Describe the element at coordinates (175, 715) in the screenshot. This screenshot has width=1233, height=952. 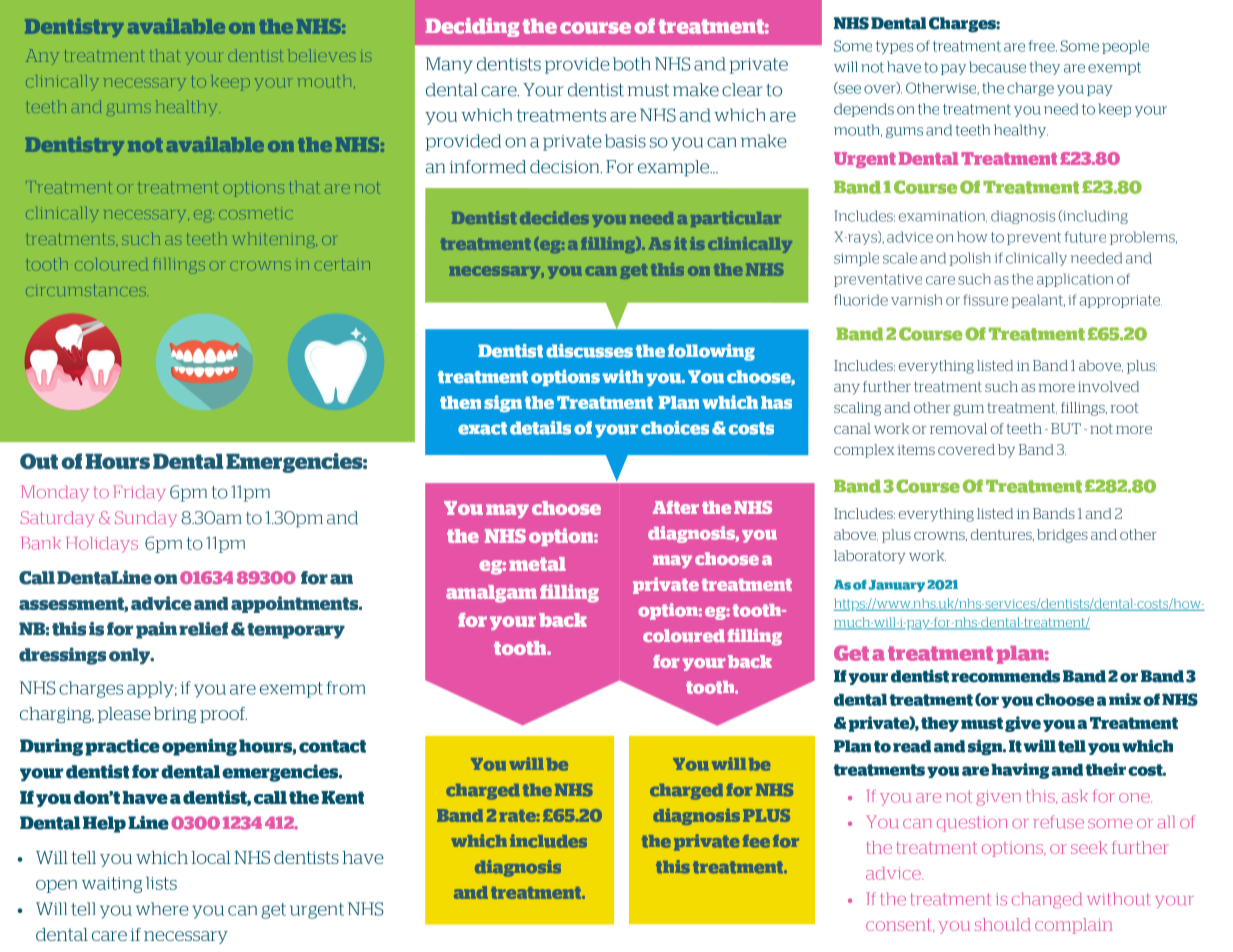
I see `bring` at that location.
